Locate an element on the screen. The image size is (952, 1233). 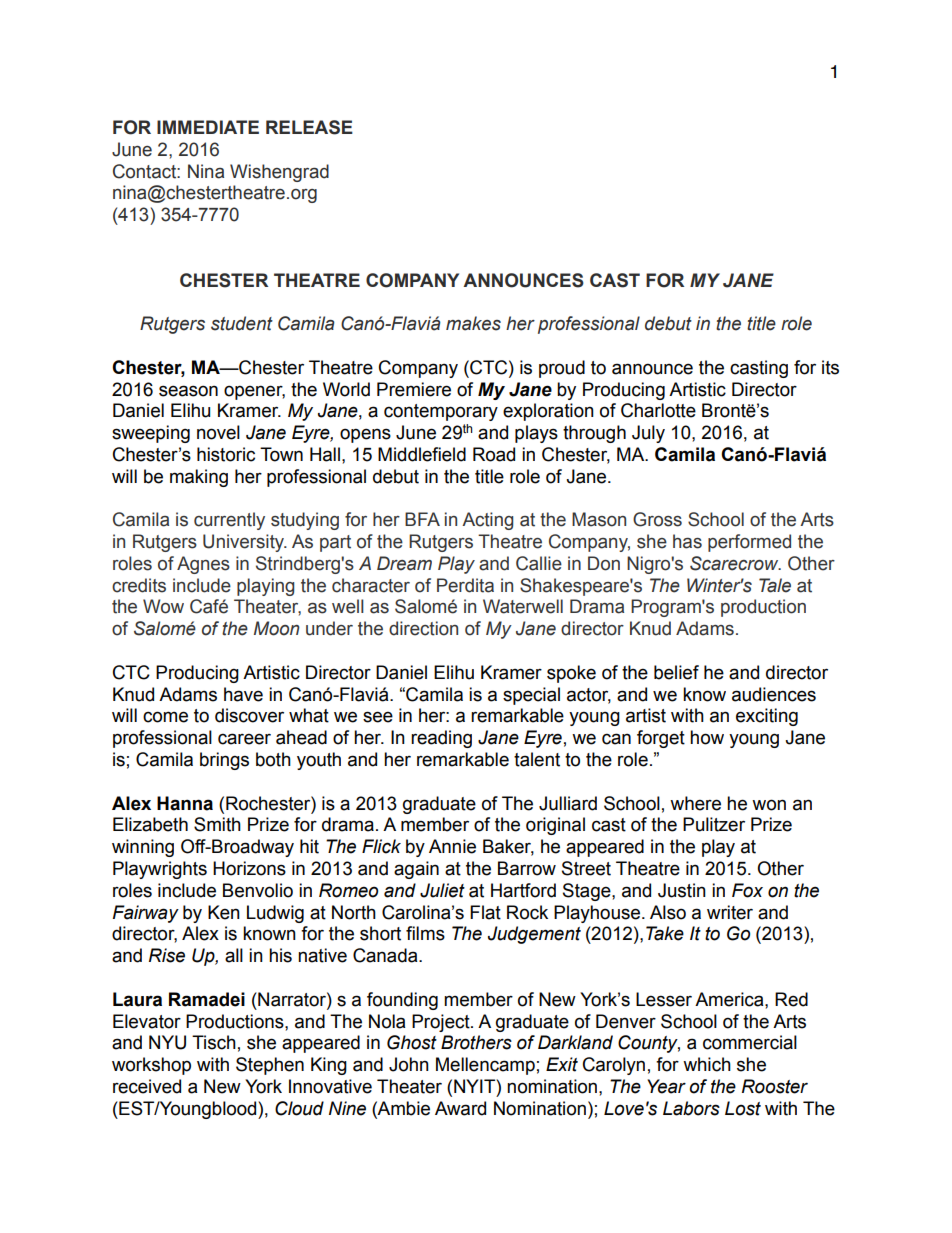
Tisch is located at coordinates (214, 1042).
